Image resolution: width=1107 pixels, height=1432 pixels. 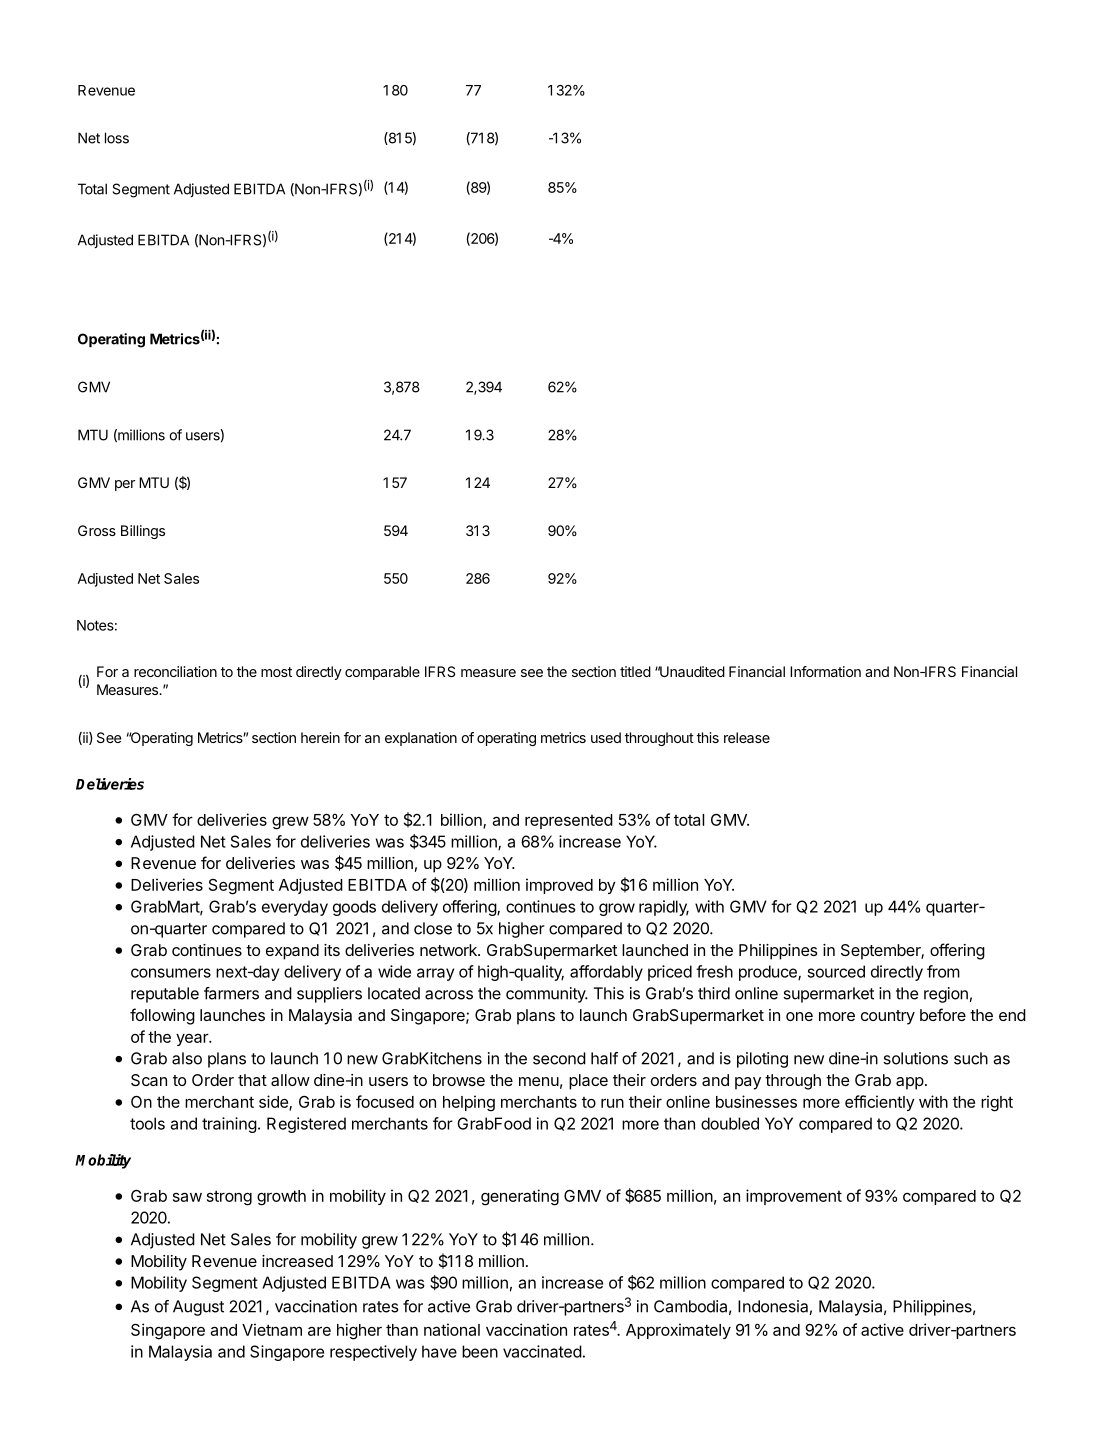 I want to click on titled, so click(x=635, y=671).
